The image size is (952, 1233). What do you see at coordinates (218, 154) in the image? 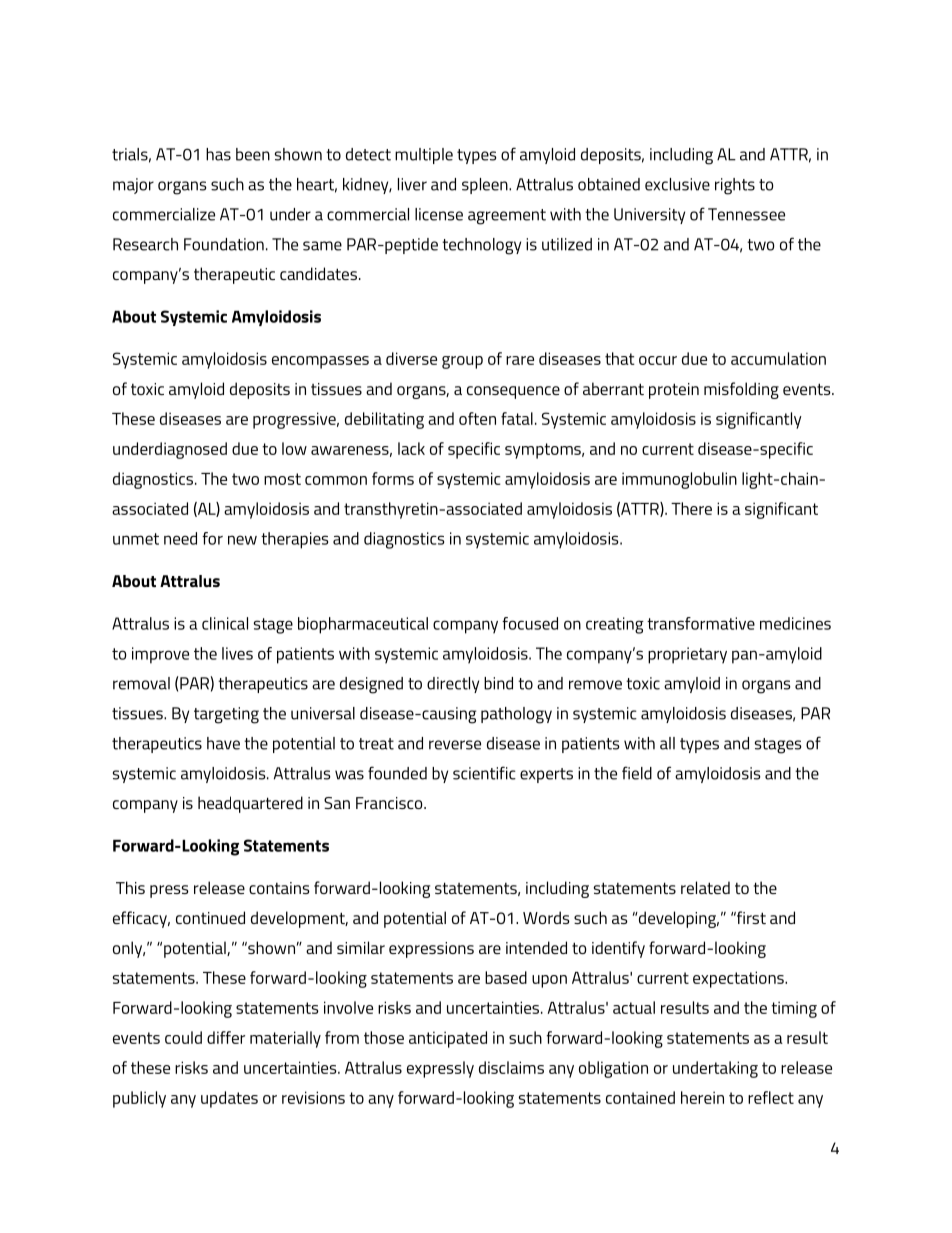
I see `has` at bounding box center [218, 154].
